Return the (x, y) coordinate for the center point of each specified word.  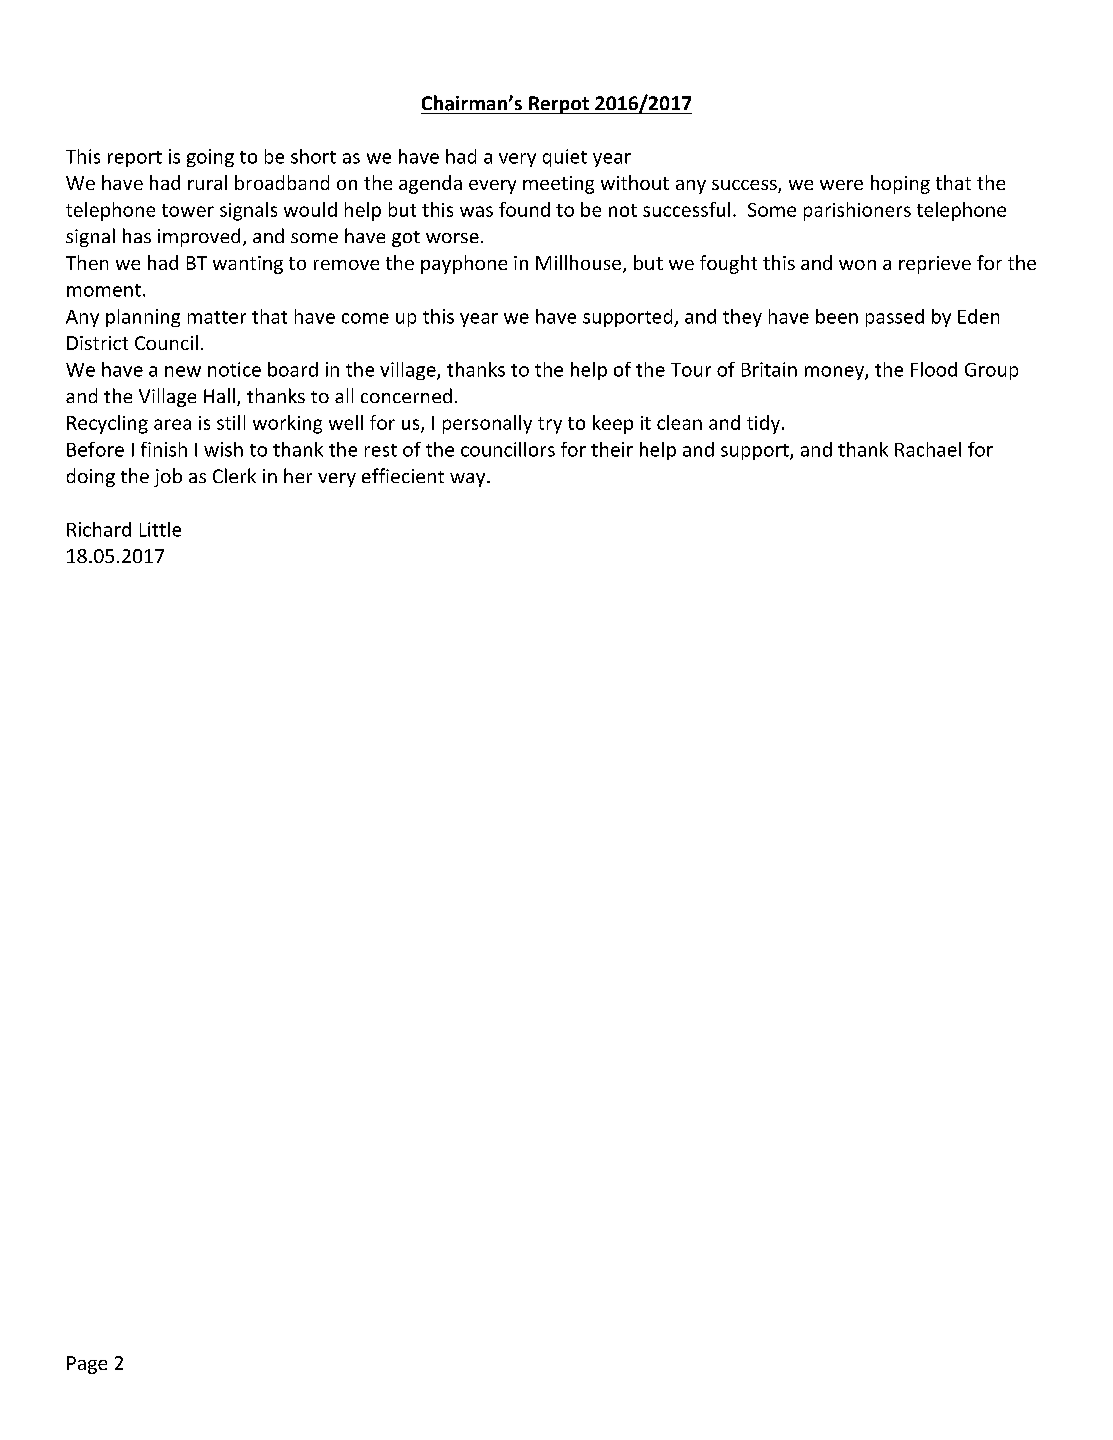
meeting (558, 185)
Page (87, 1365)
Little (160, 529)
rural (207, 182)
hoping (900, 184)
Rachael (928, 449)
